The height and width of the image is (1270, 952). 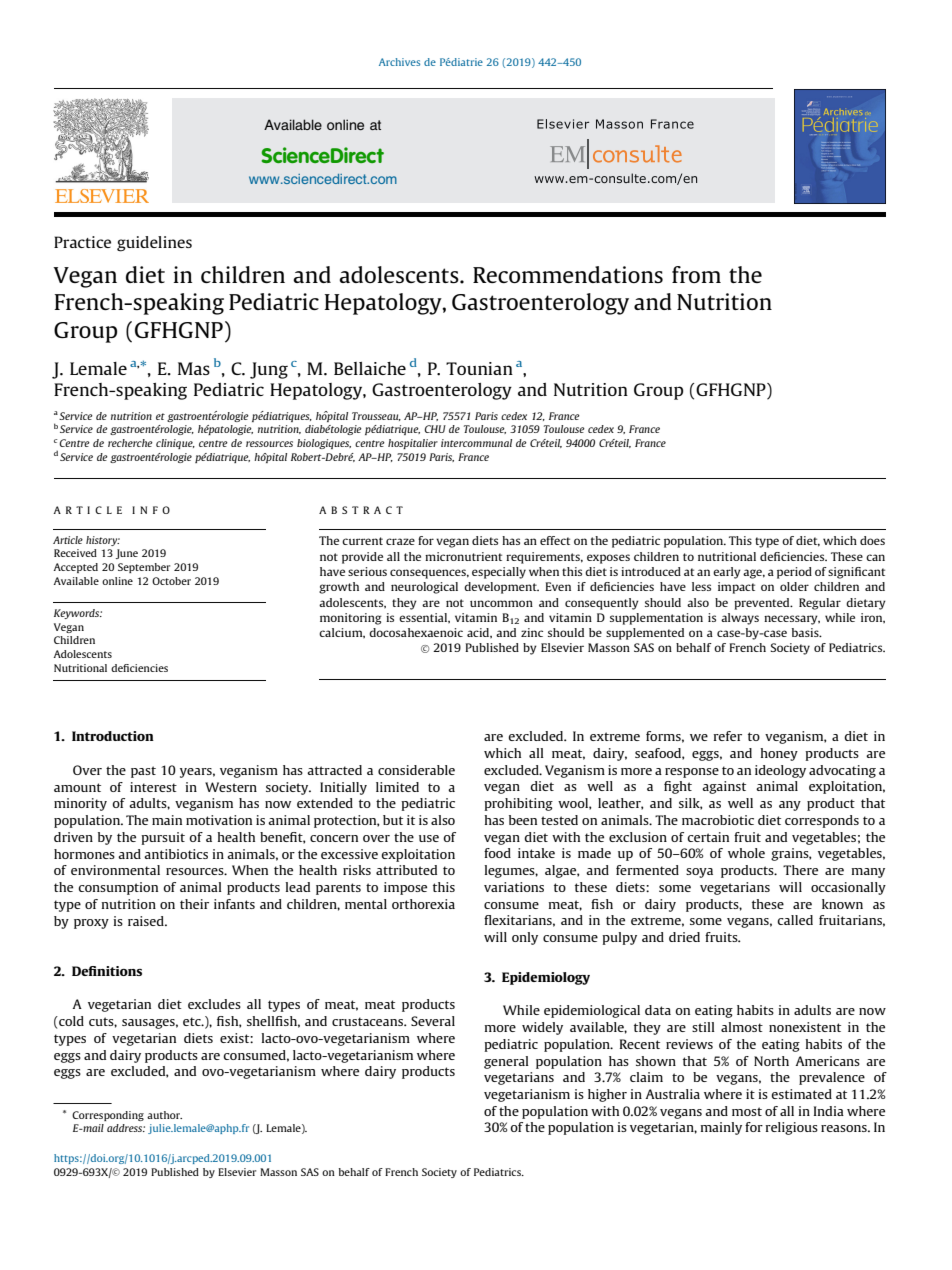 What do you see at coordinates (435, 429) in the image?
I see `CHU` at bounding box center [435, 429].
